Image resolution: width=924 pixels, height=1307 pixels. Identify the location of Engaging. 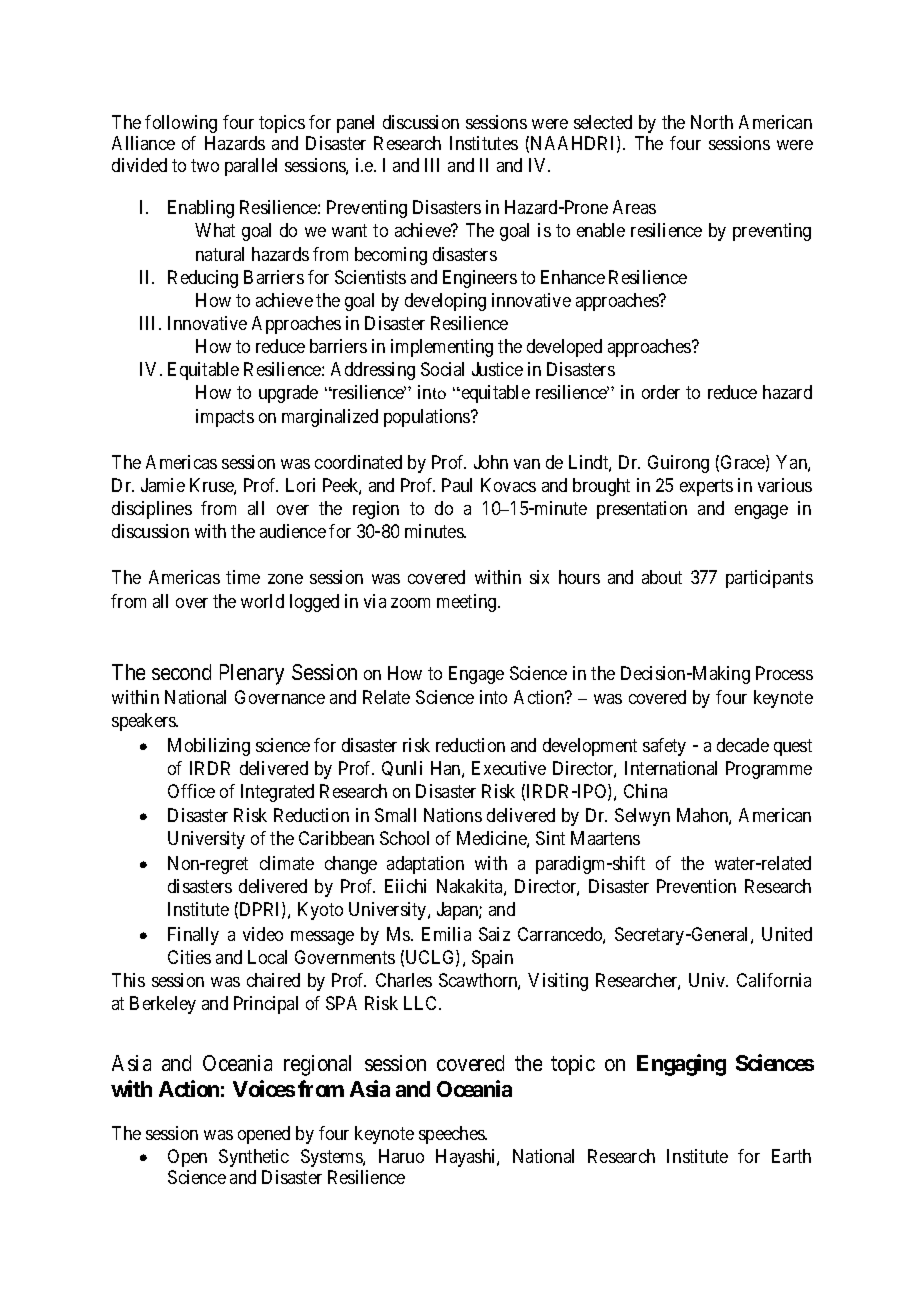
(681, 1065).
